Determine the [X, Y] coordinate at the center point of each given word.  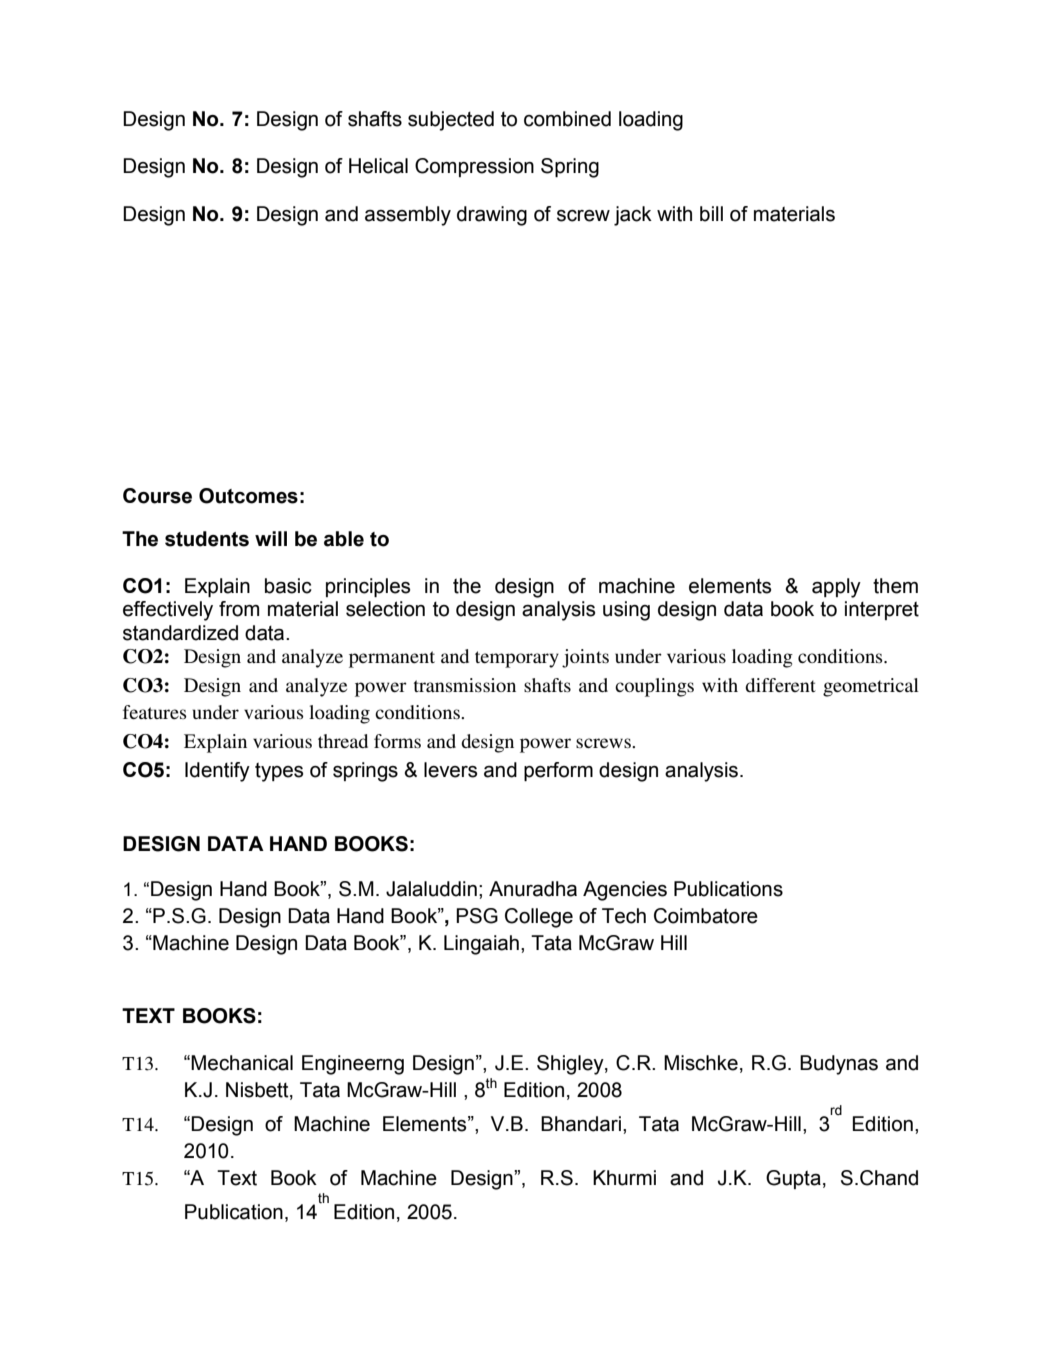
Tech [624, 916]
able [344, 539]
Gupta [793, 1179]
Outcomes [248, 496]
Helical [378, 166]
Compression [474, 167]
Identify [217, 772]
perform [558, 771]
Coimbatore [706, 916]
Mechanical [242, 1063]
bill [711, 214]
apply [836, 588]
